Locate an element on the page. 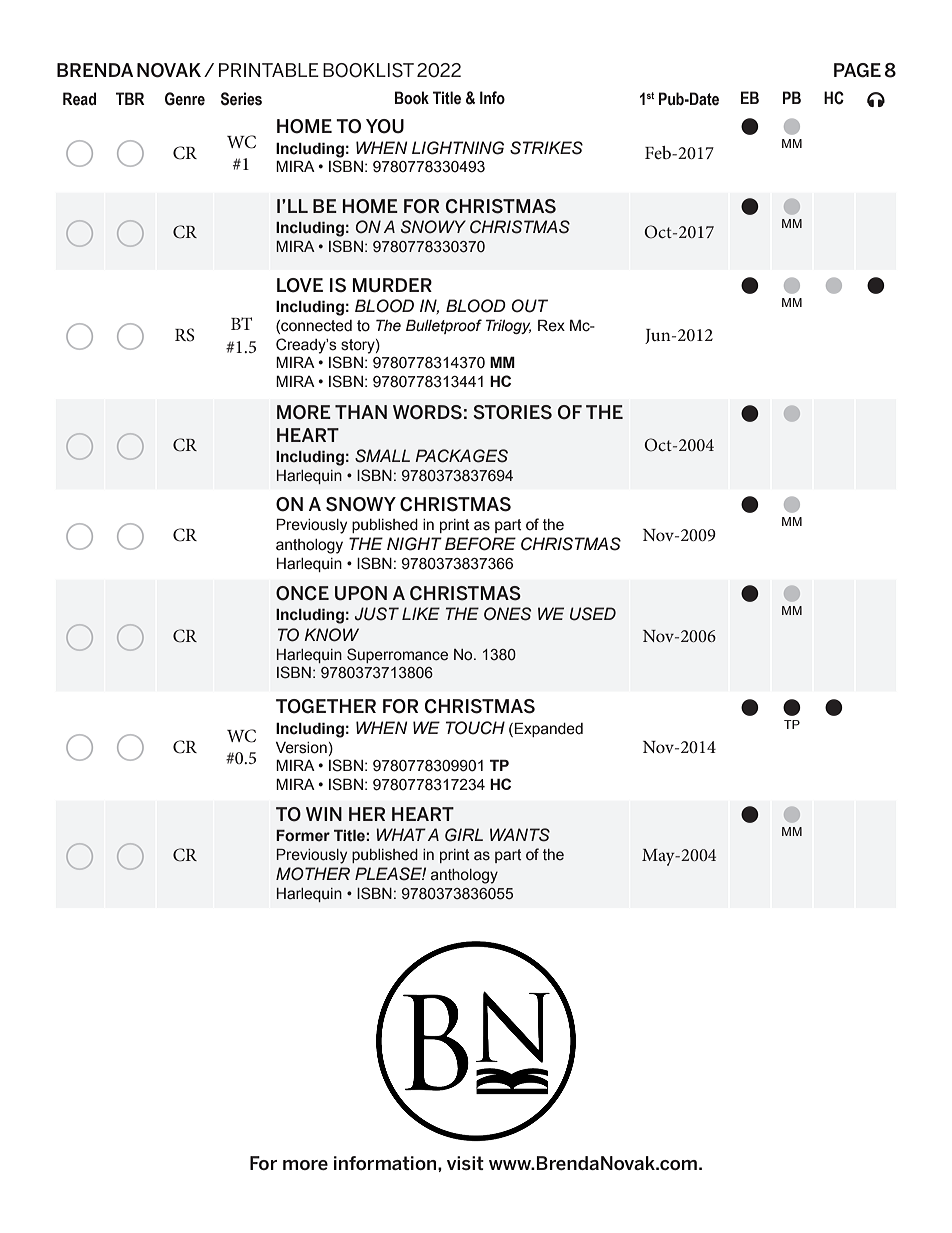  visit is located at coordinates (465, 1163).
